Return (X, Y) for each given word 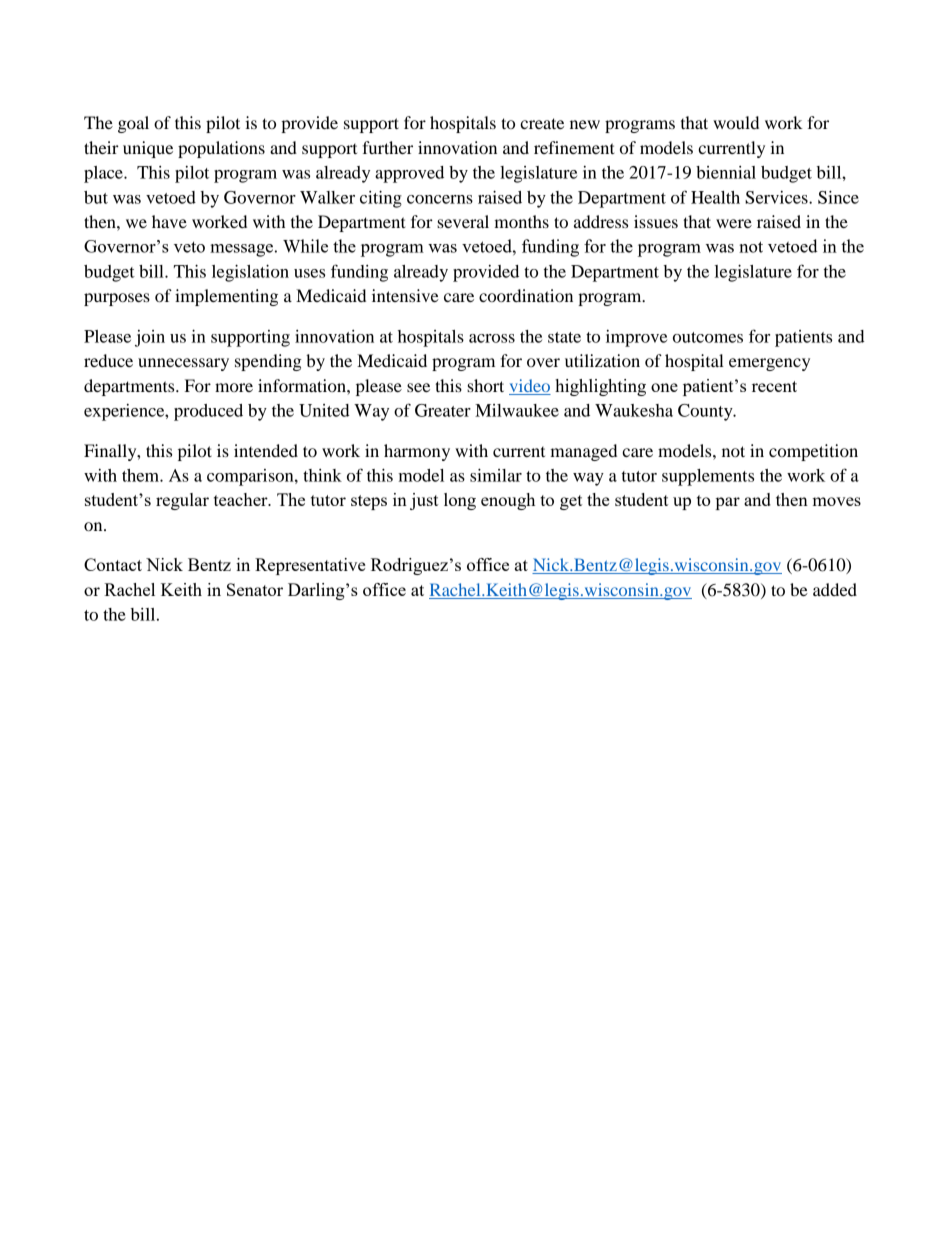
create (542, 123)
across (492, 338)
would (736, 122)
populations (221, 149)
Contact (113, 564)
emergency (769, 364)
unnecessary (183, 364)
